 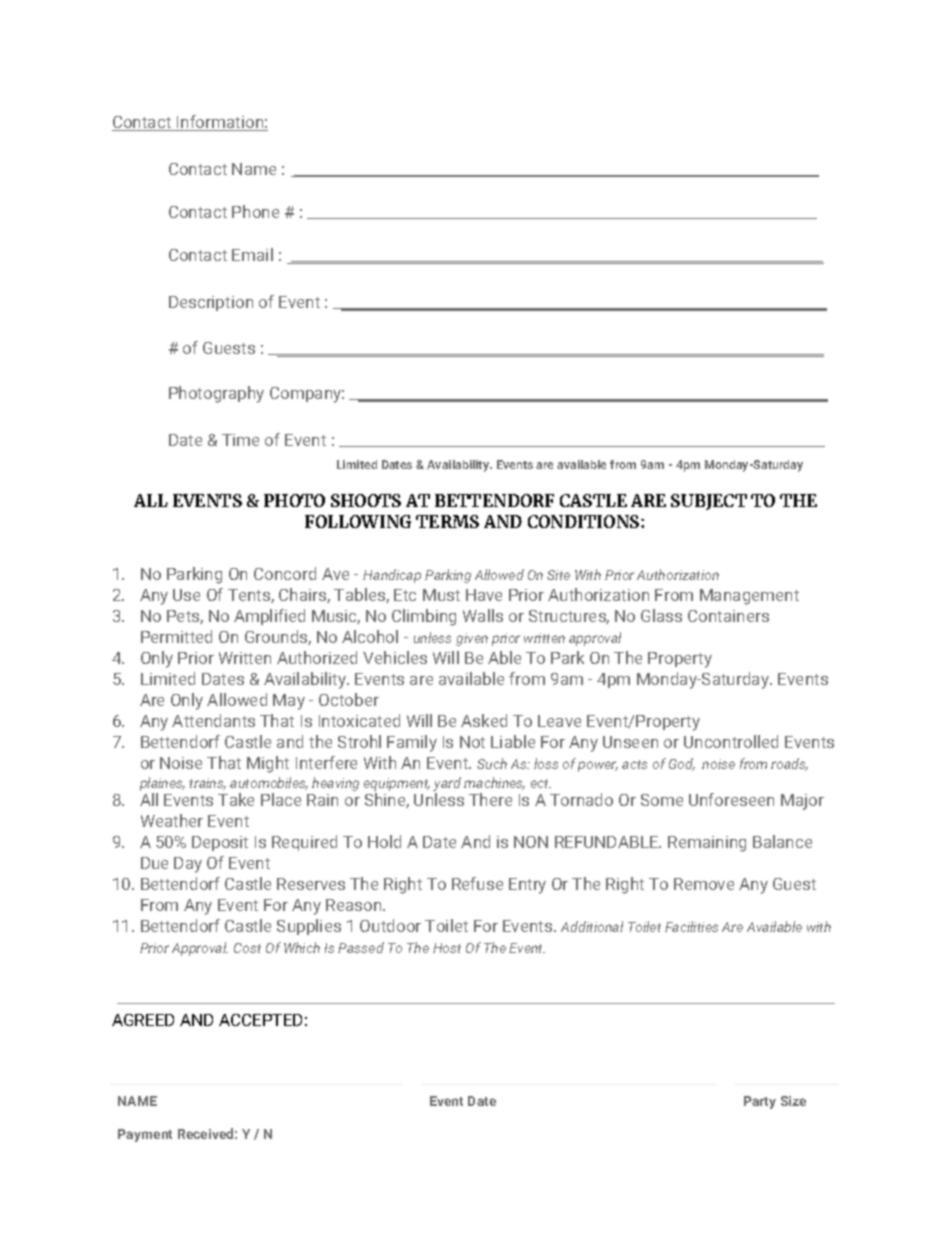 I want to click on SUBJECT, so click(x=709, y=502).
